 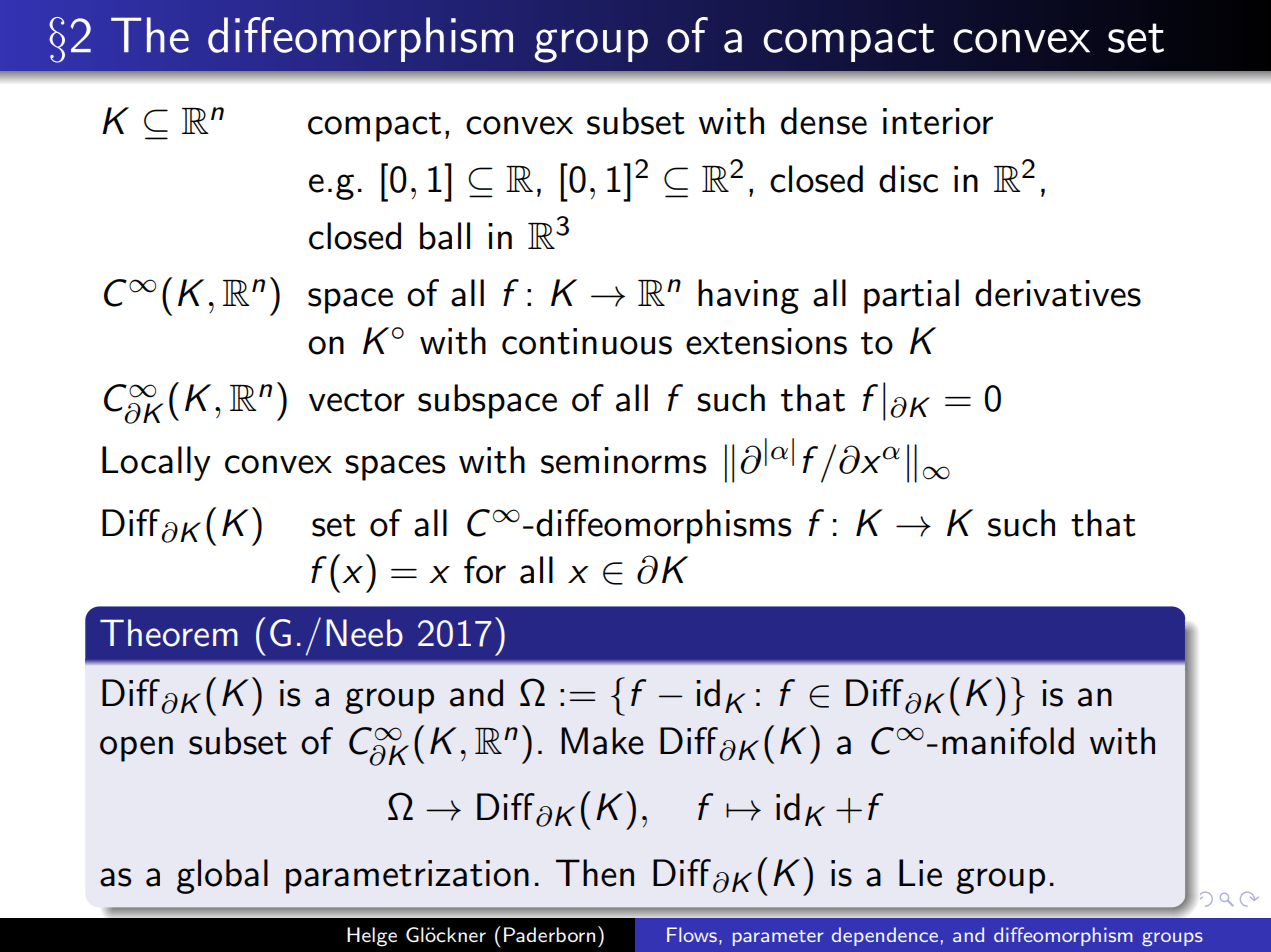 I want to click on global, so click(x=222, y=876).
